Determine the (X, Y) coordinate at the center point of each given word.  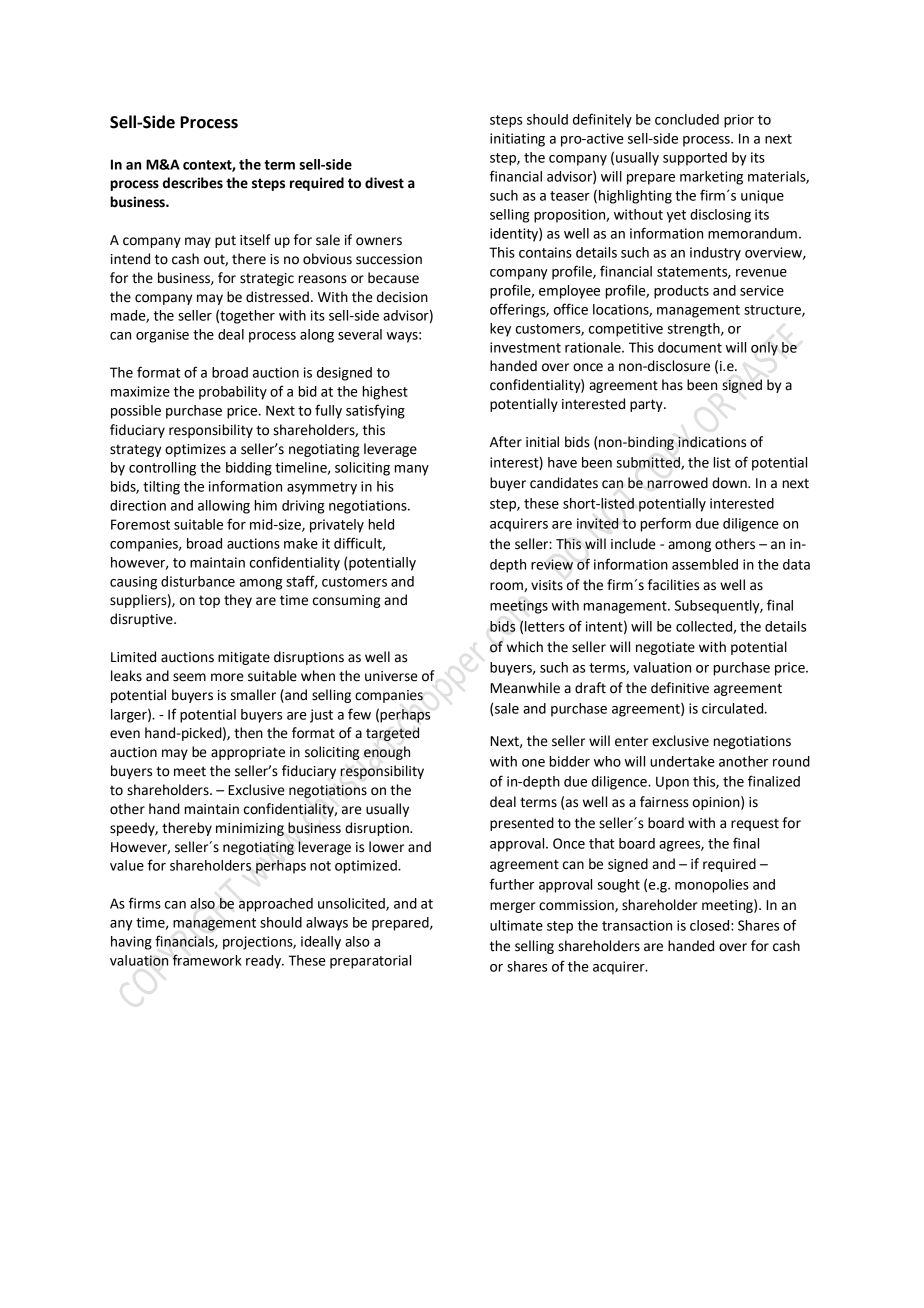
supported (695, 159)
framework (207, 960)
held (381, 524)
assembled (705, 564)
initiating (517, 140)
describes (193, 183)
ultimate (516, 925)
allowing (224, 507)
